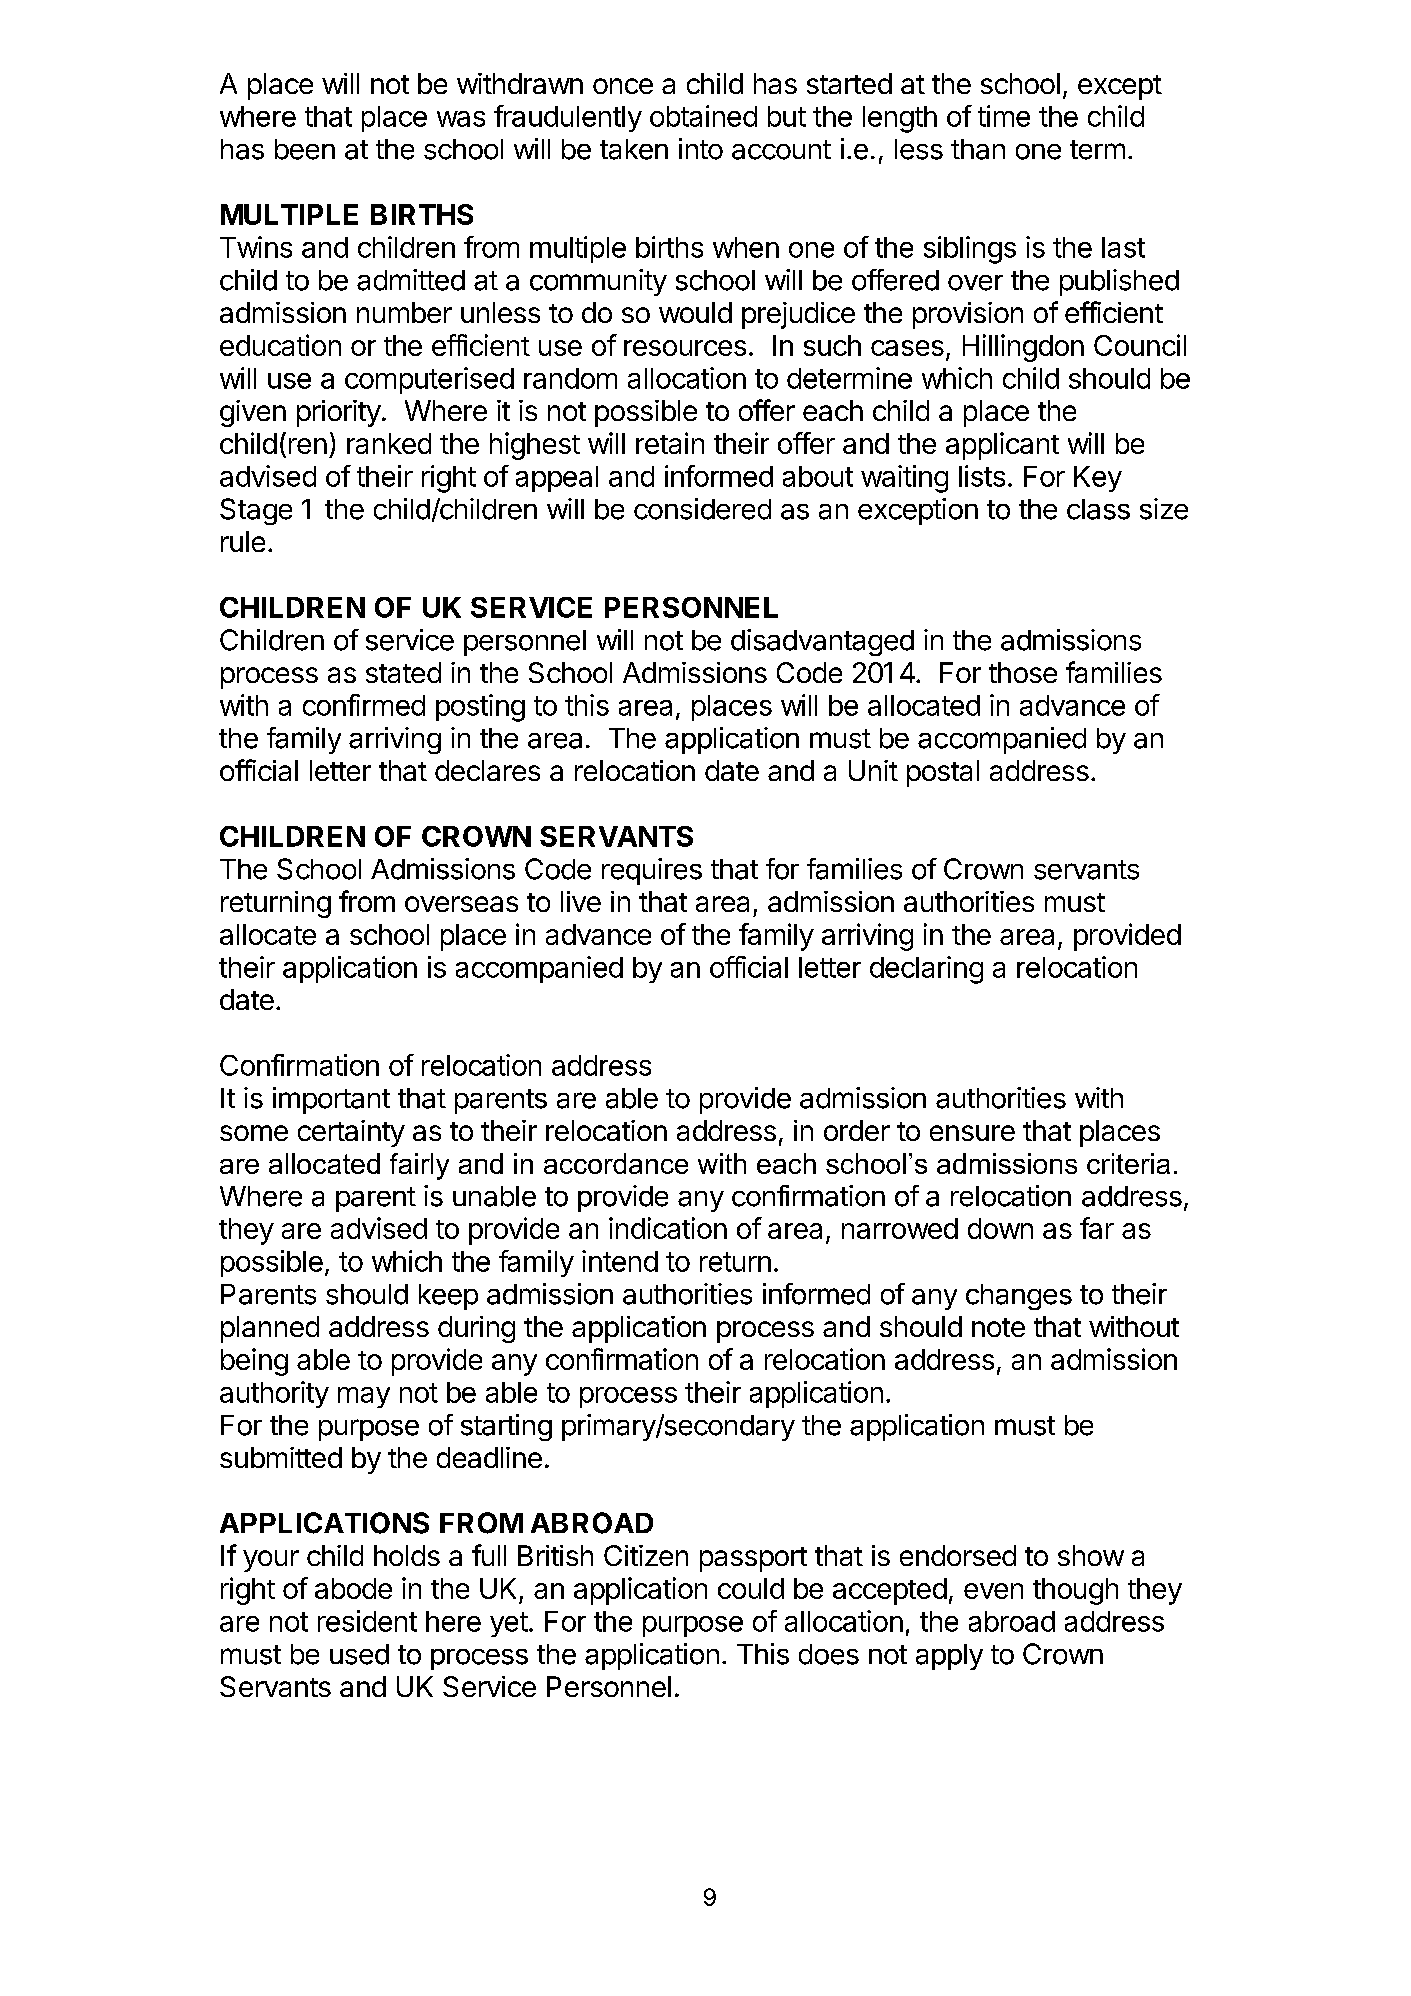 The width and height of the document is (1411, 1996). What do you see at coordinates (305, 149) in the document?
I see `been` at bounding box center [305, 149].
